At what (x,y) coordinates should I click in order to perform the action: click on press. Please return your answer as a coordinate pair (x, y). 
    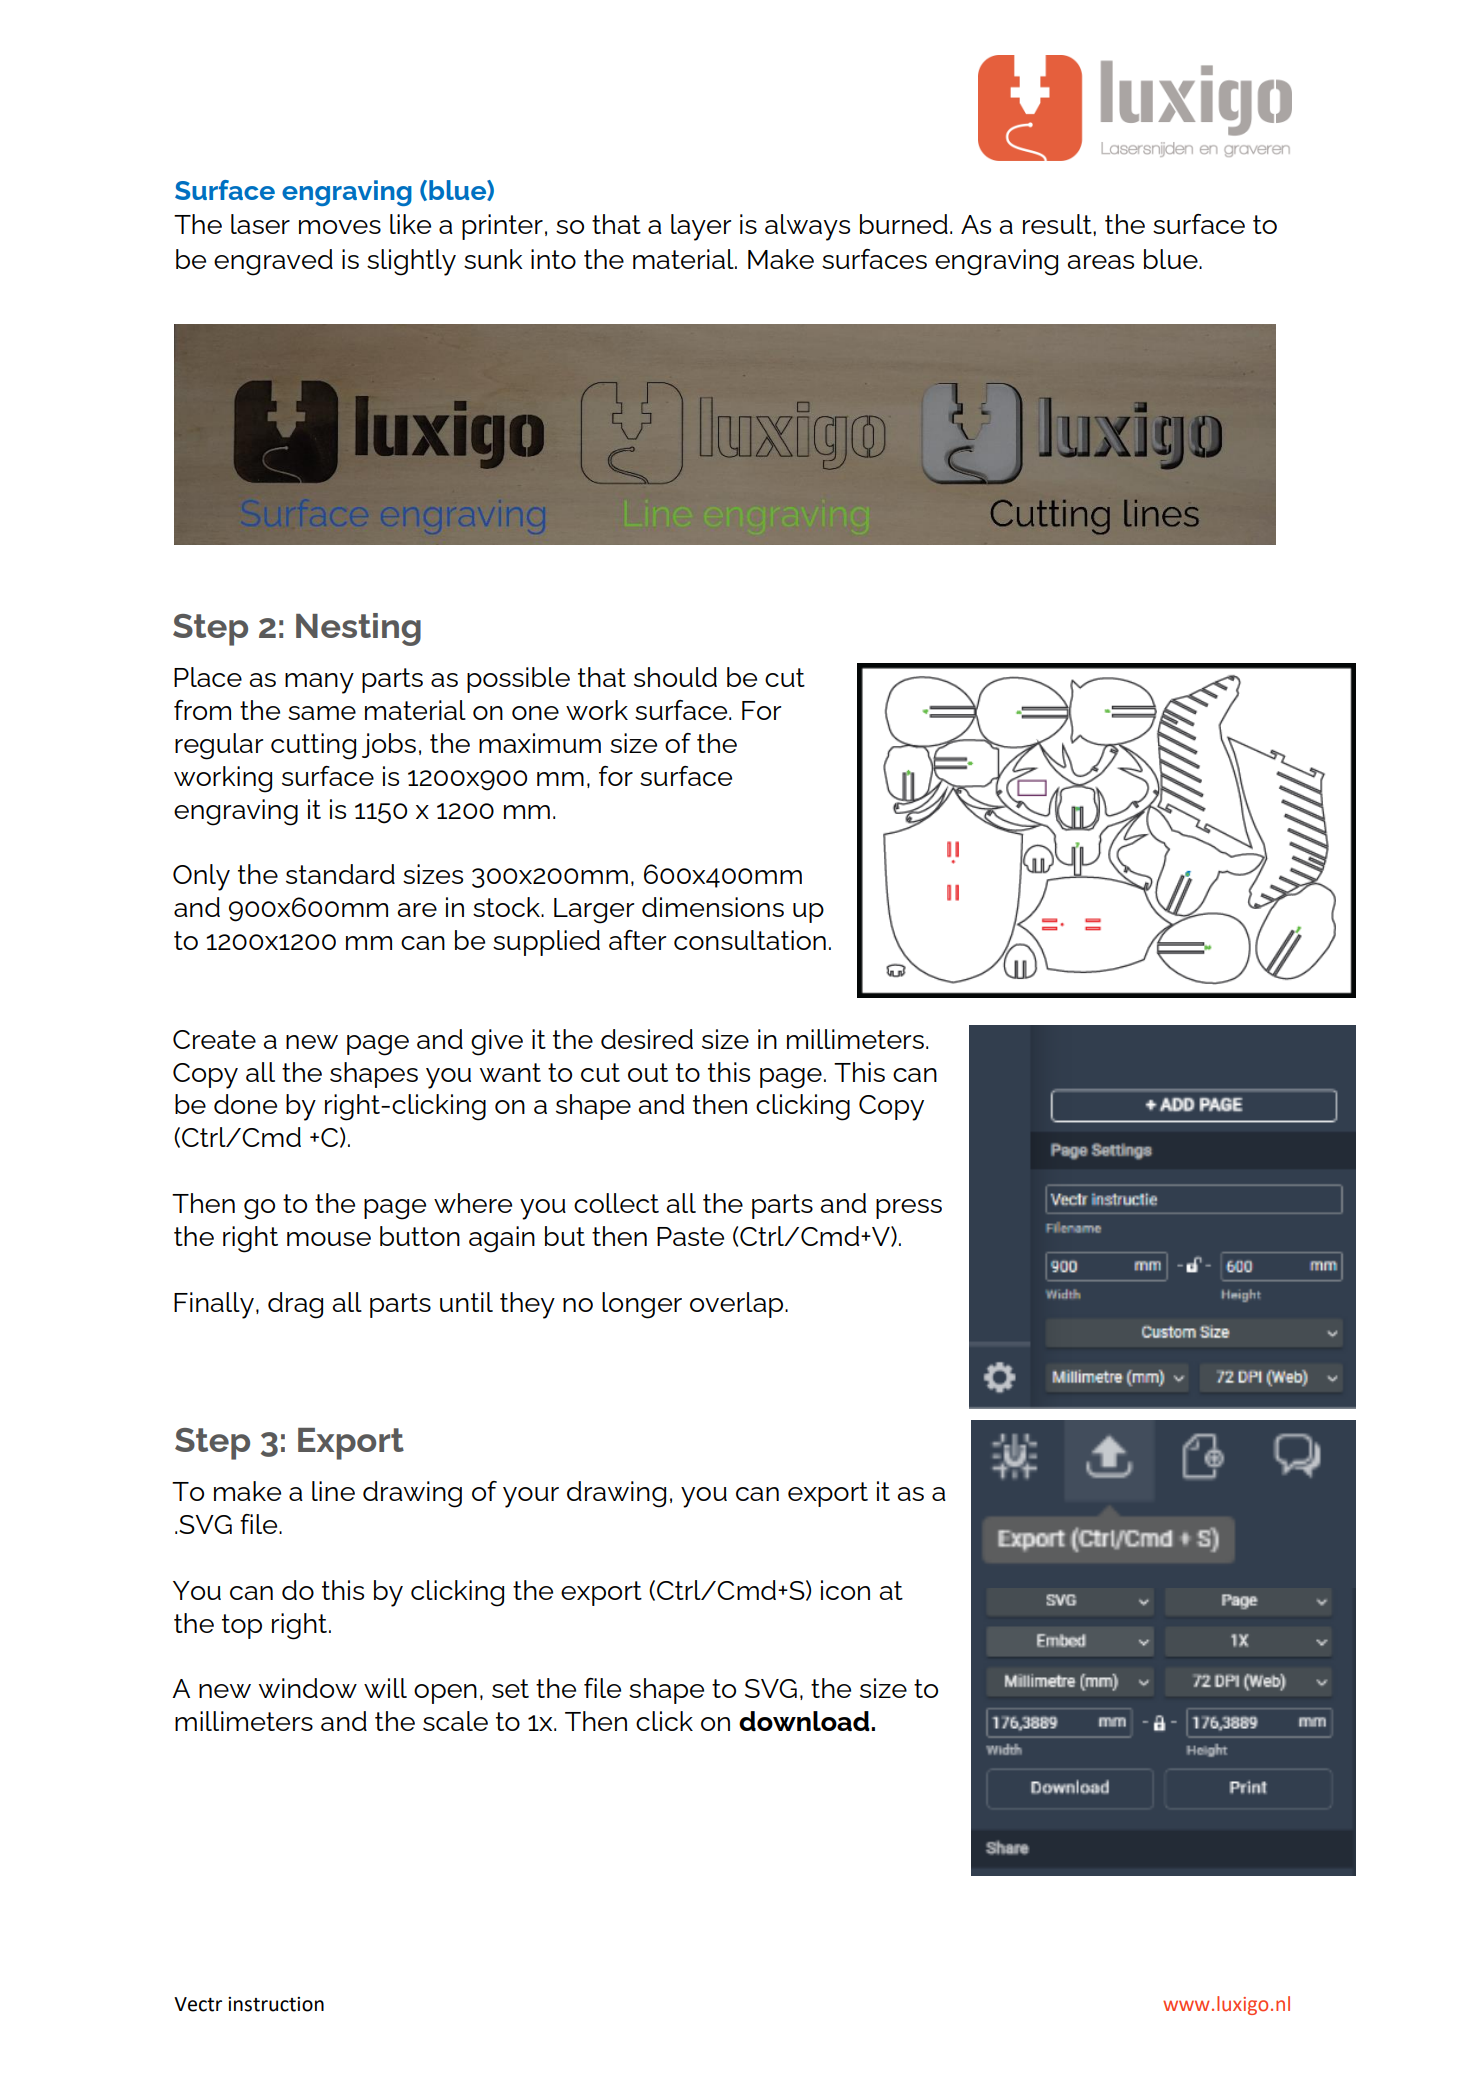
    Looking at the image, I should click on (909, 1209).
